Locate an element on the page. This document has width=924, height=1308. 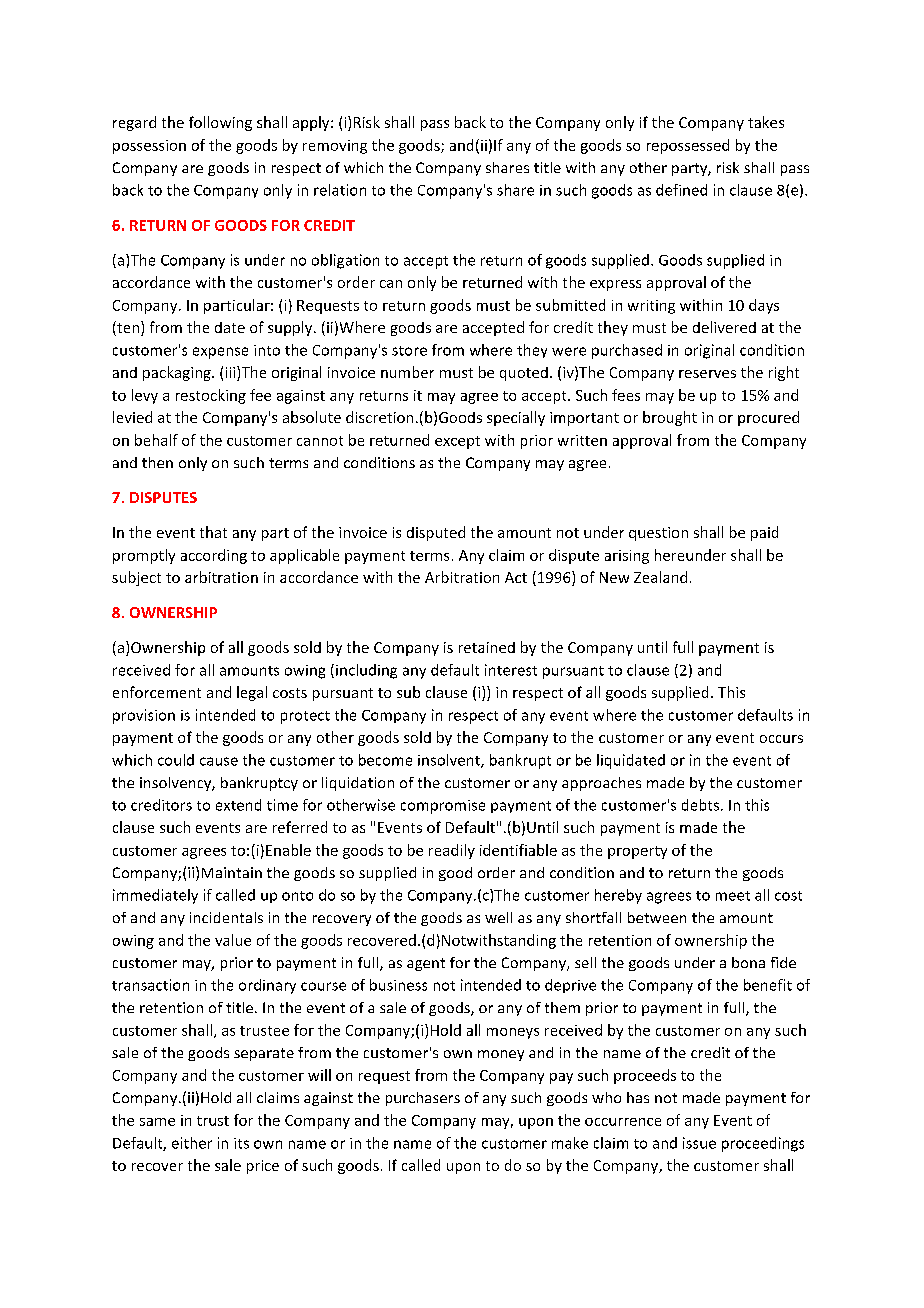
bona is located at coordinates (748, 962).
